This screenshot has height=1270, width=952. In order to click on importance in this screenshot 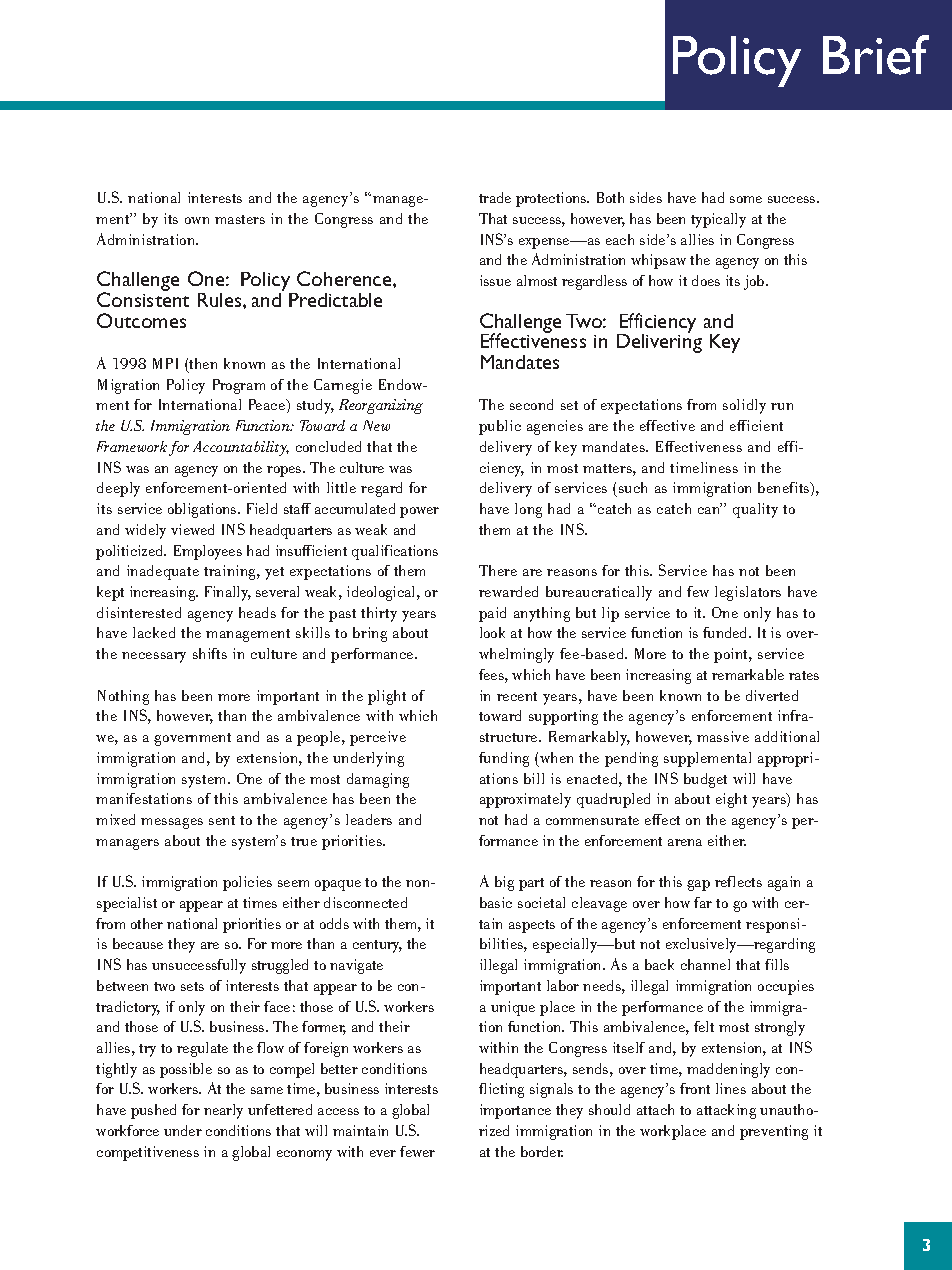, I will do `click(515, 1111)`.
